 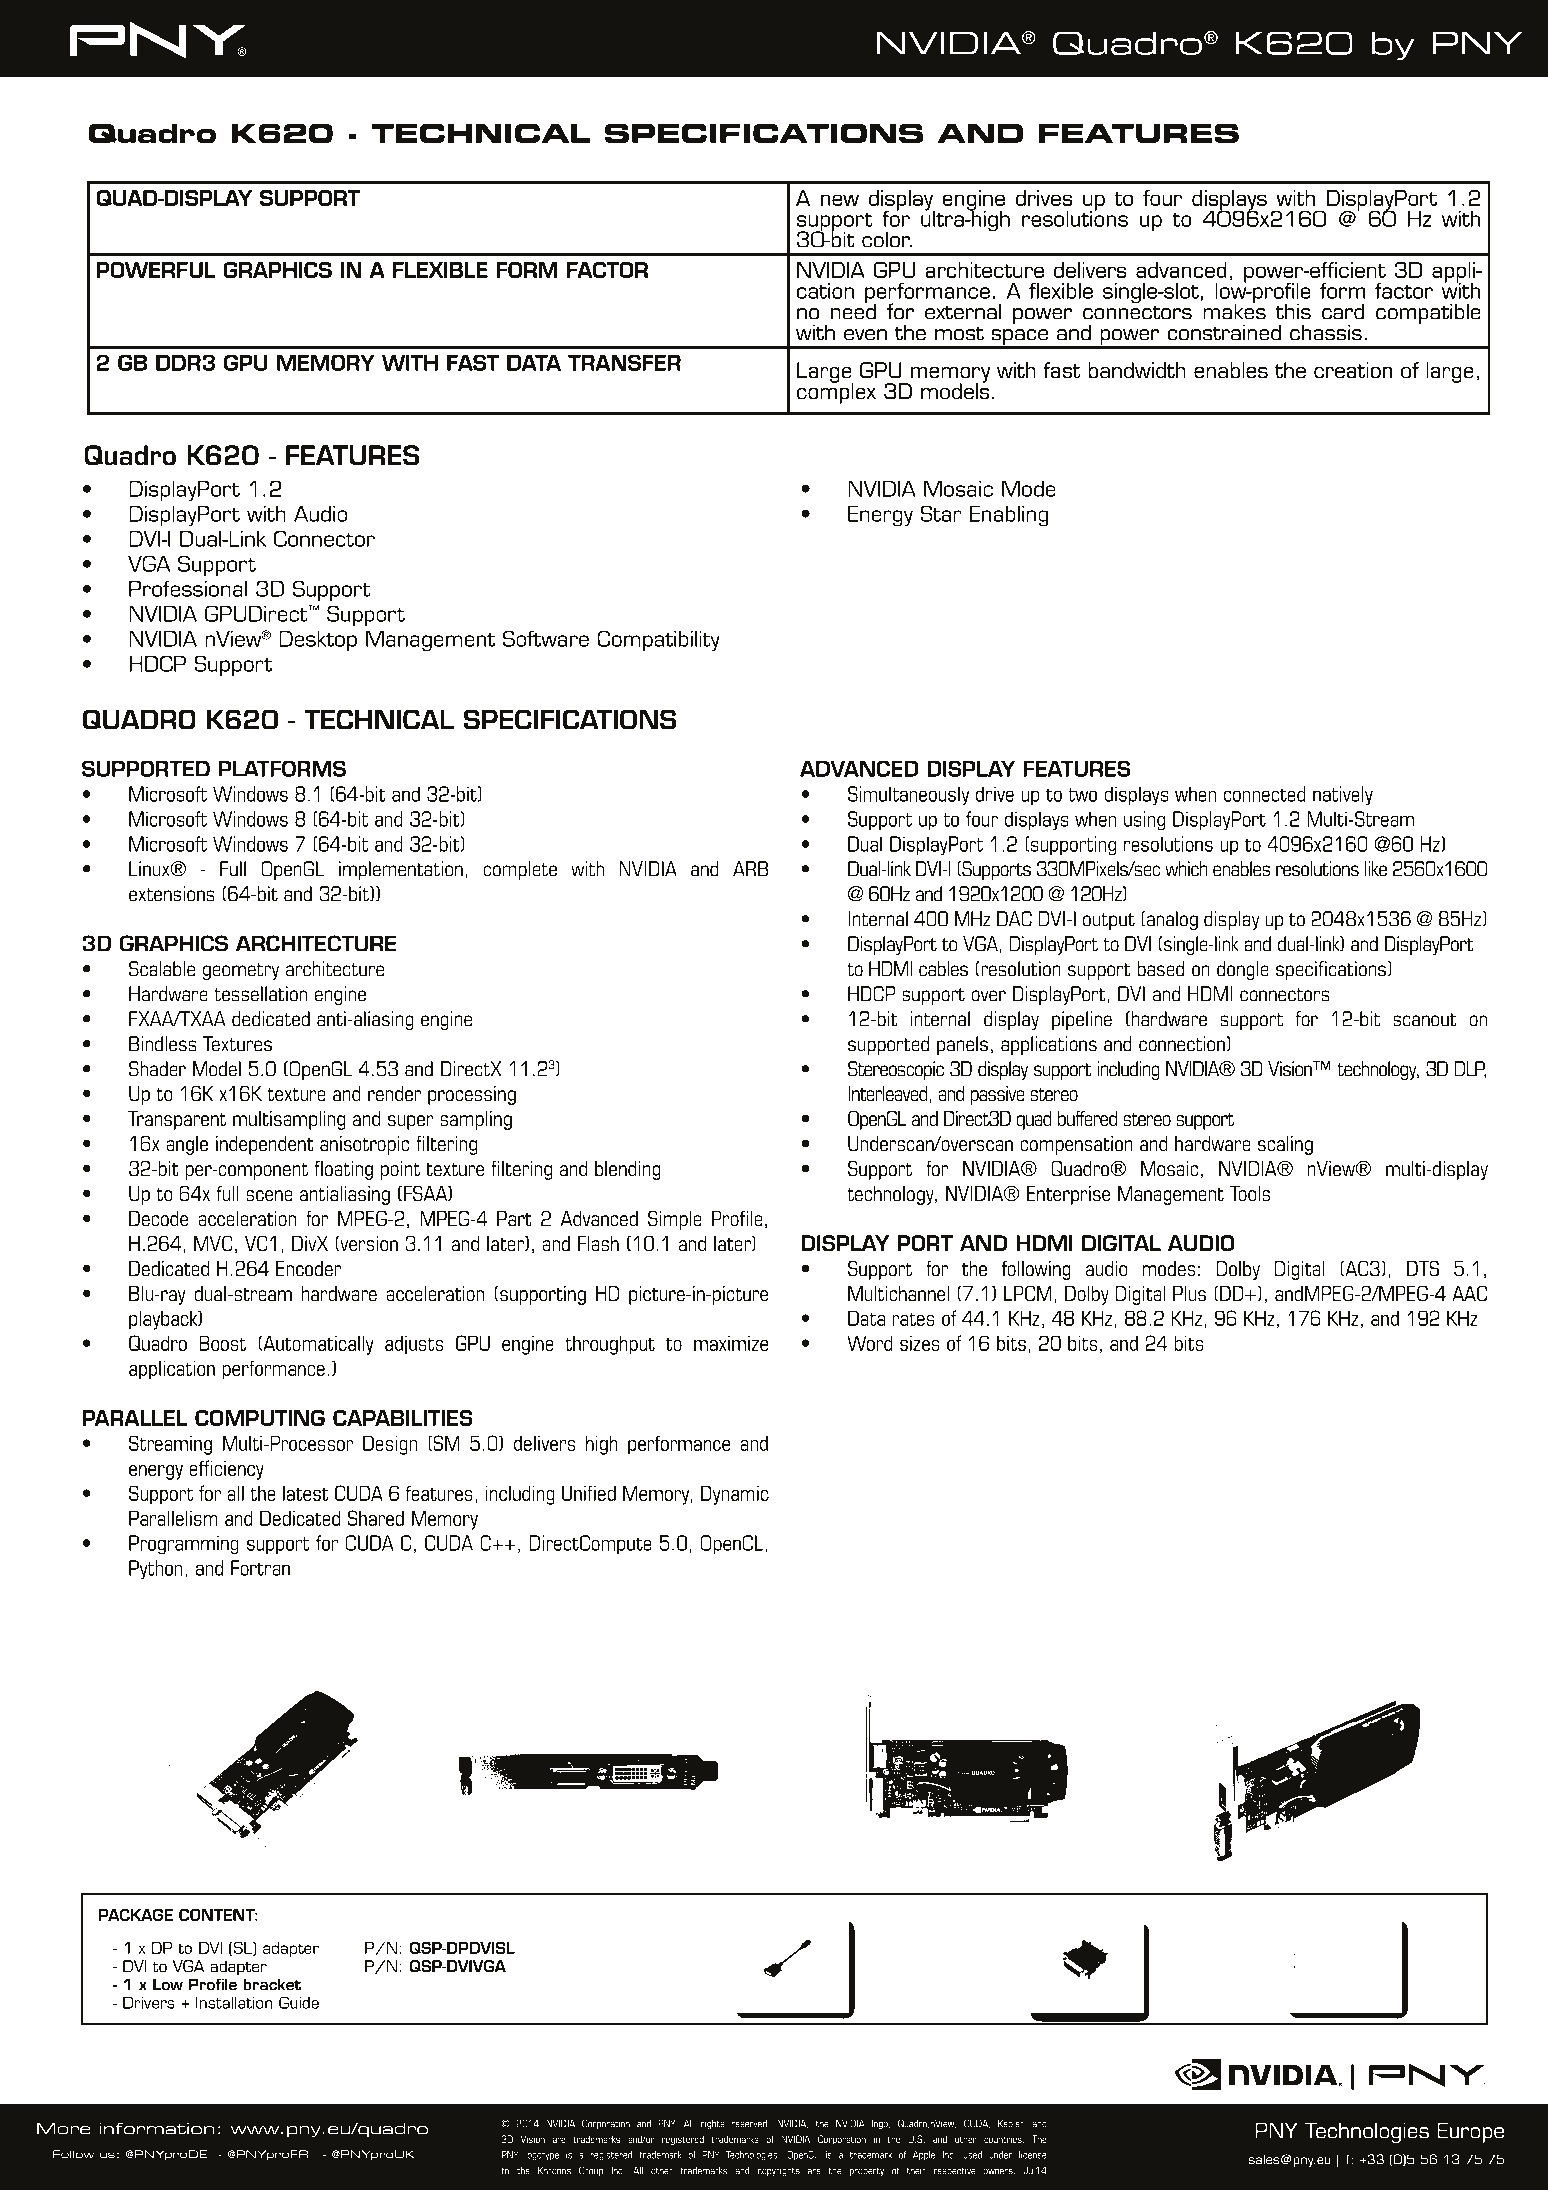 I want to click on extensions, so click(x=172, y=894).
